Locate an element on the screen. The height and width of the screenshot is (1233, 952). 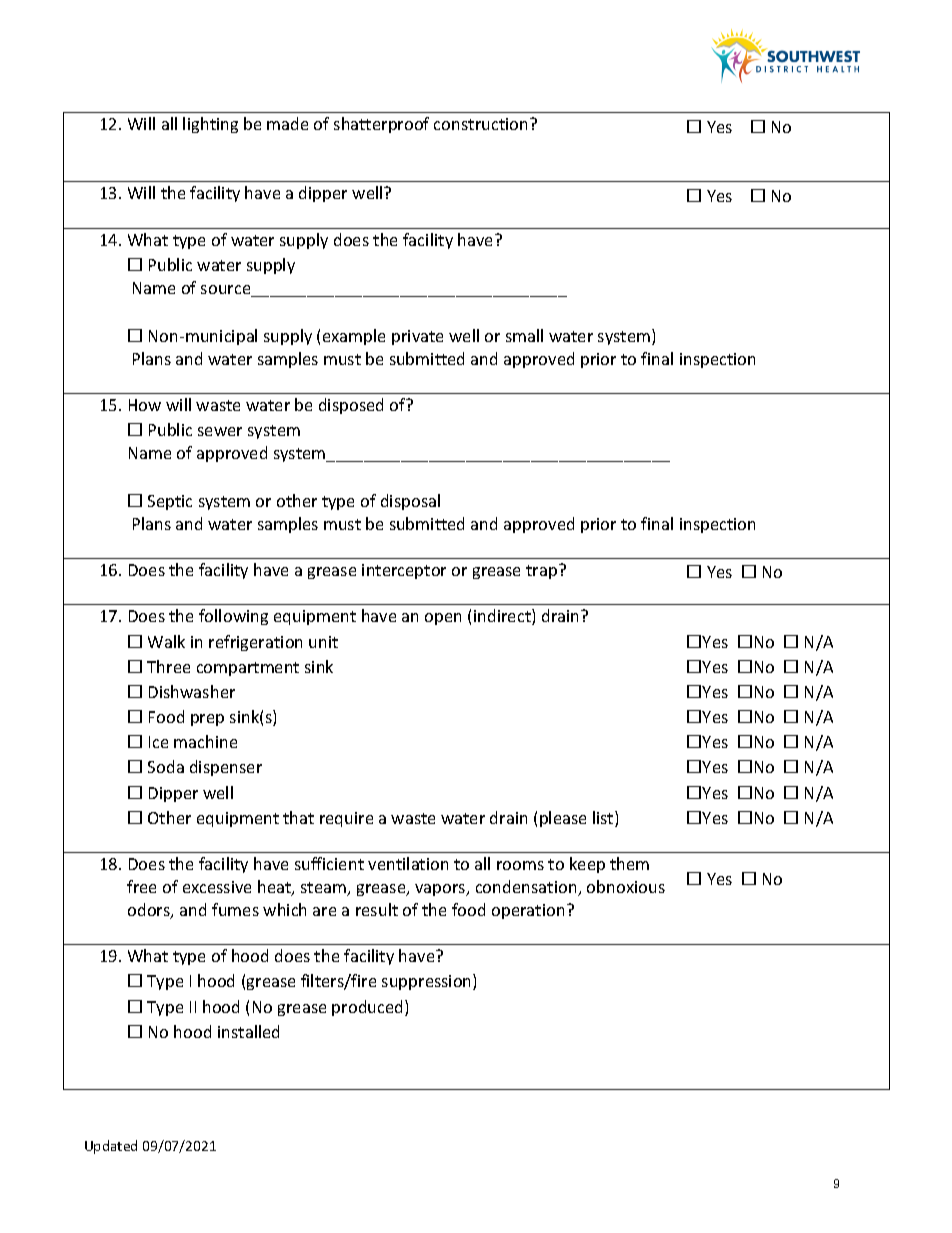
shatterproof is located at coordinates (381, 125).
